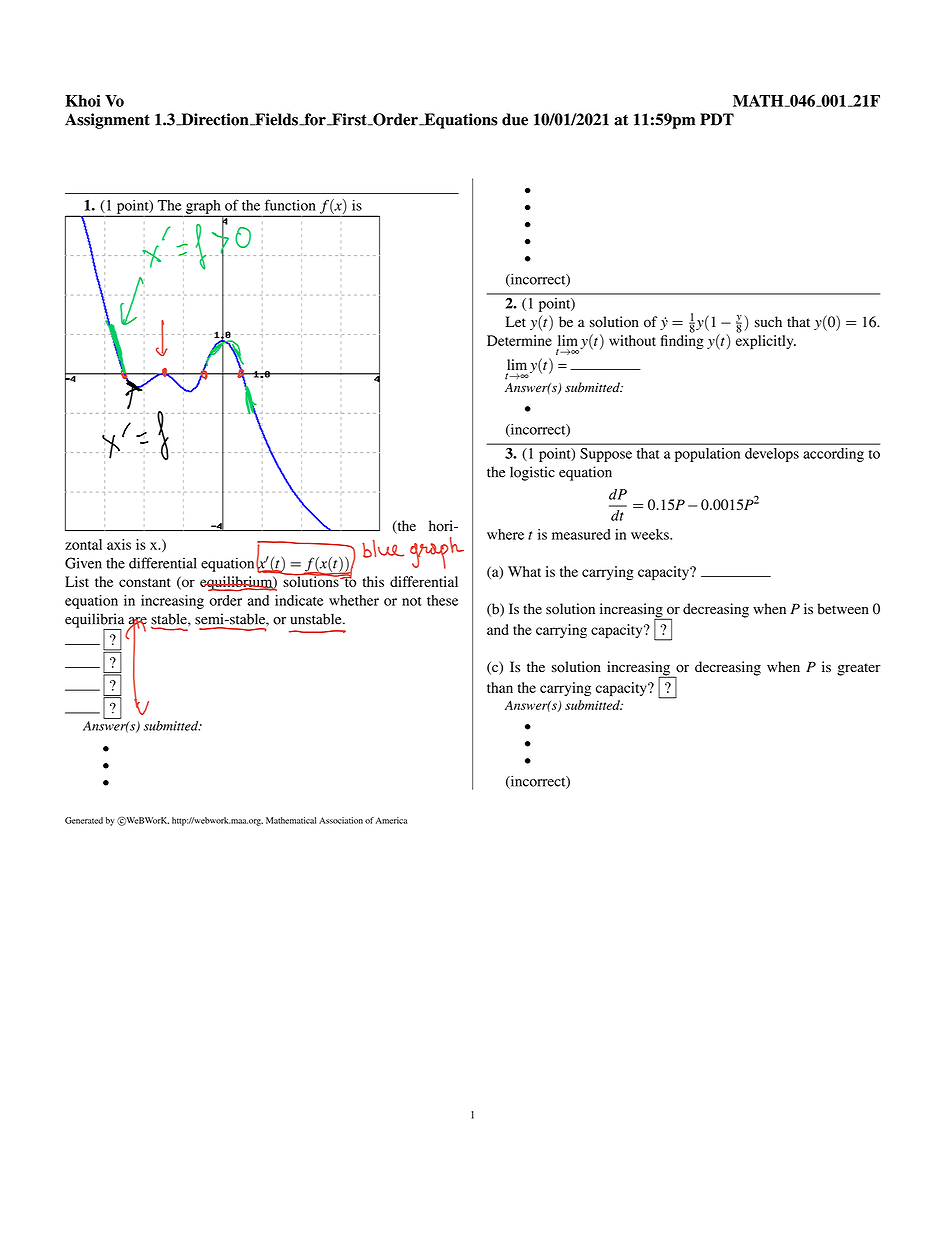  I want to click on America, so click(391, 820).
